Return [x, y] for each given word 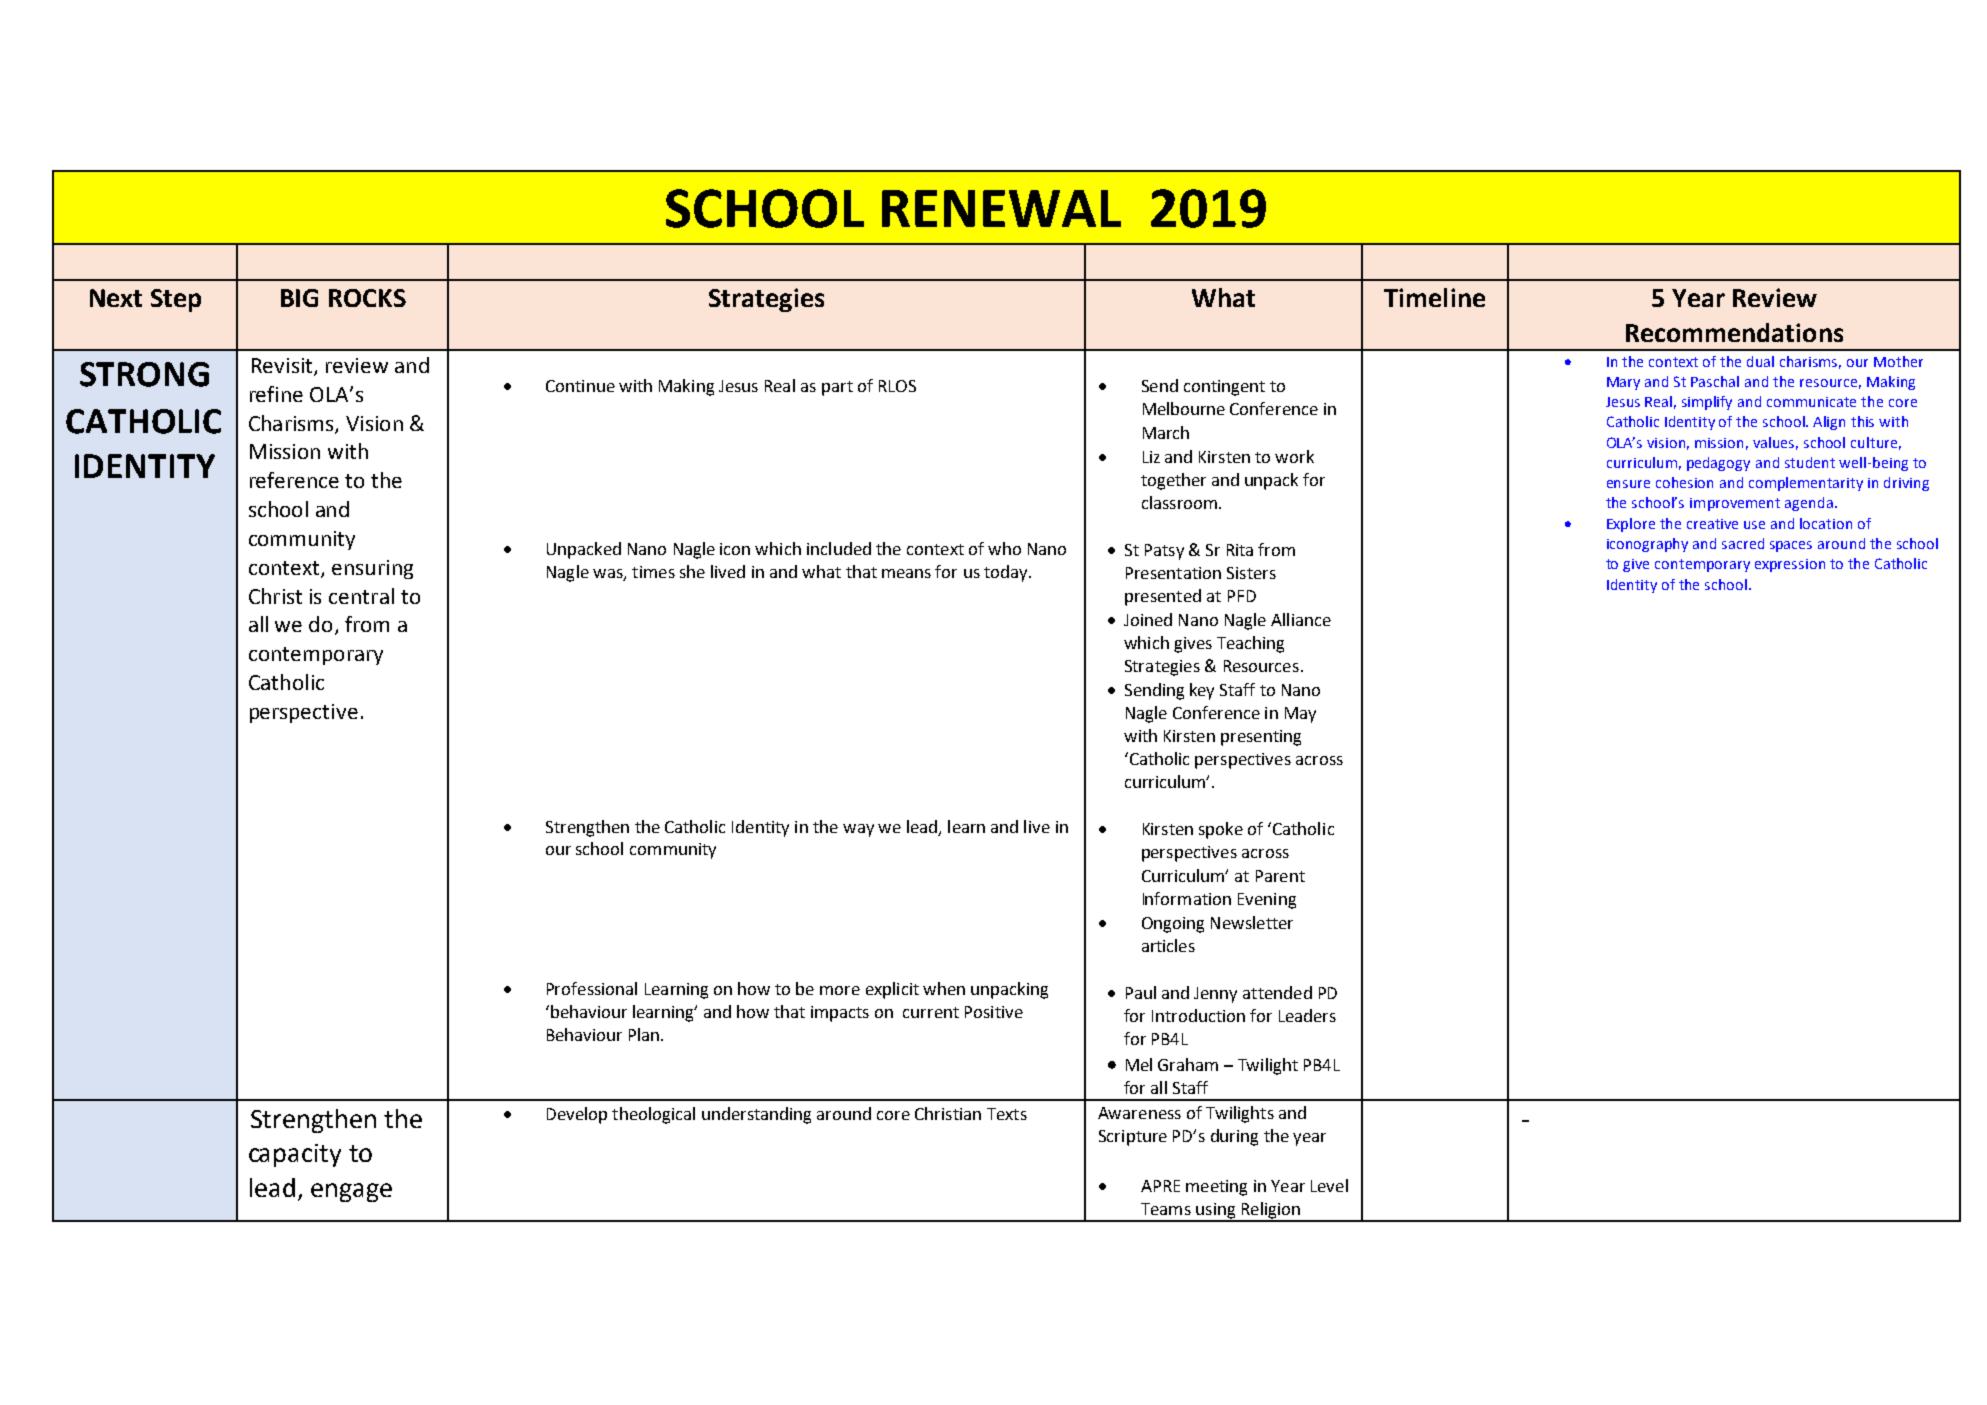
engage [351, 1192]
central [361, 596]
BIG [299, 298]
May [1300, 715]
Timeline [1434, 297]
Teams [1166, 1209]
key [1202, 691]
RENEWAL [1001, 208]
